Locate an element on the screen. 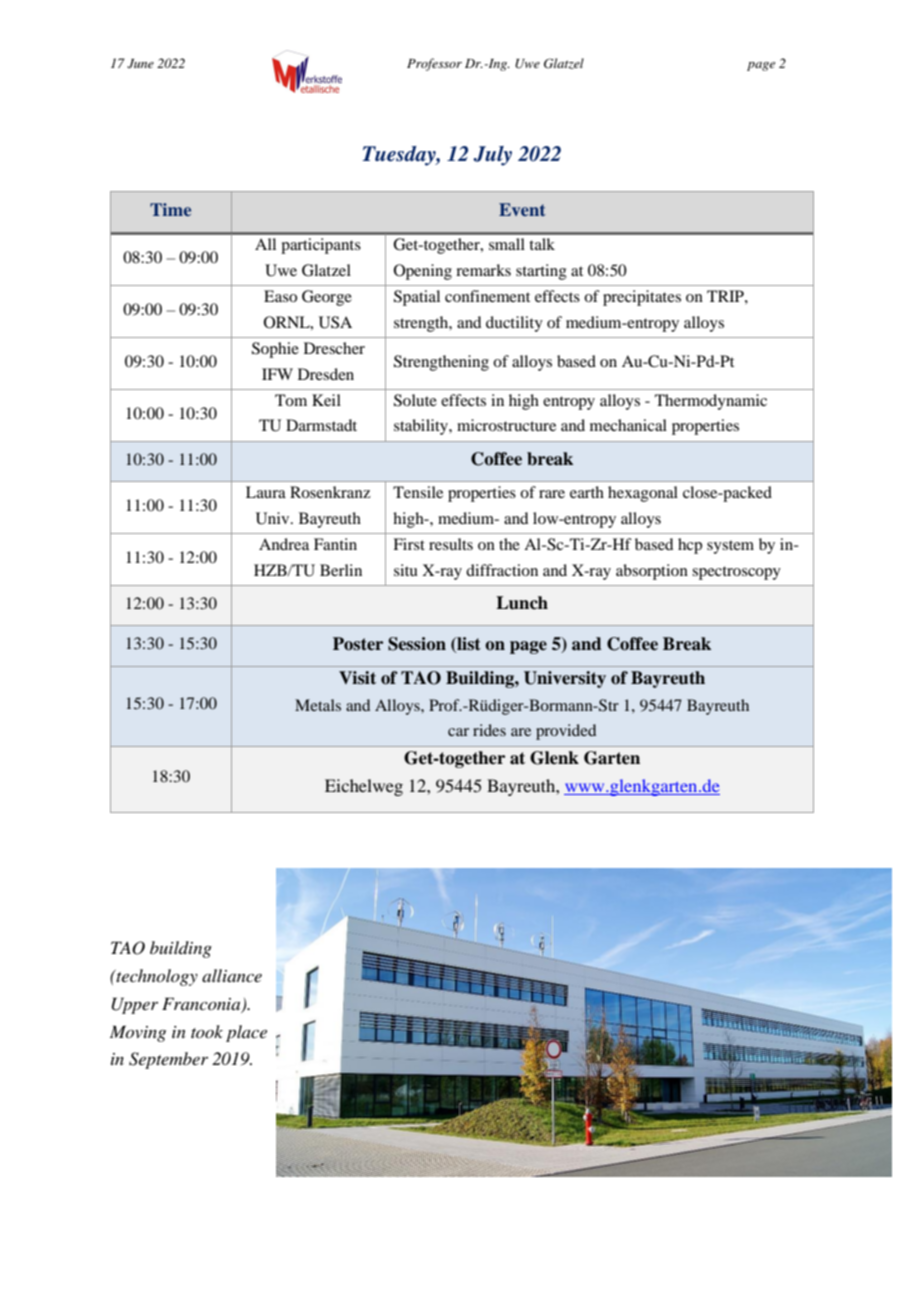 This screenshot has height=1308, width=924. results is located at coordinates (451, 544).
